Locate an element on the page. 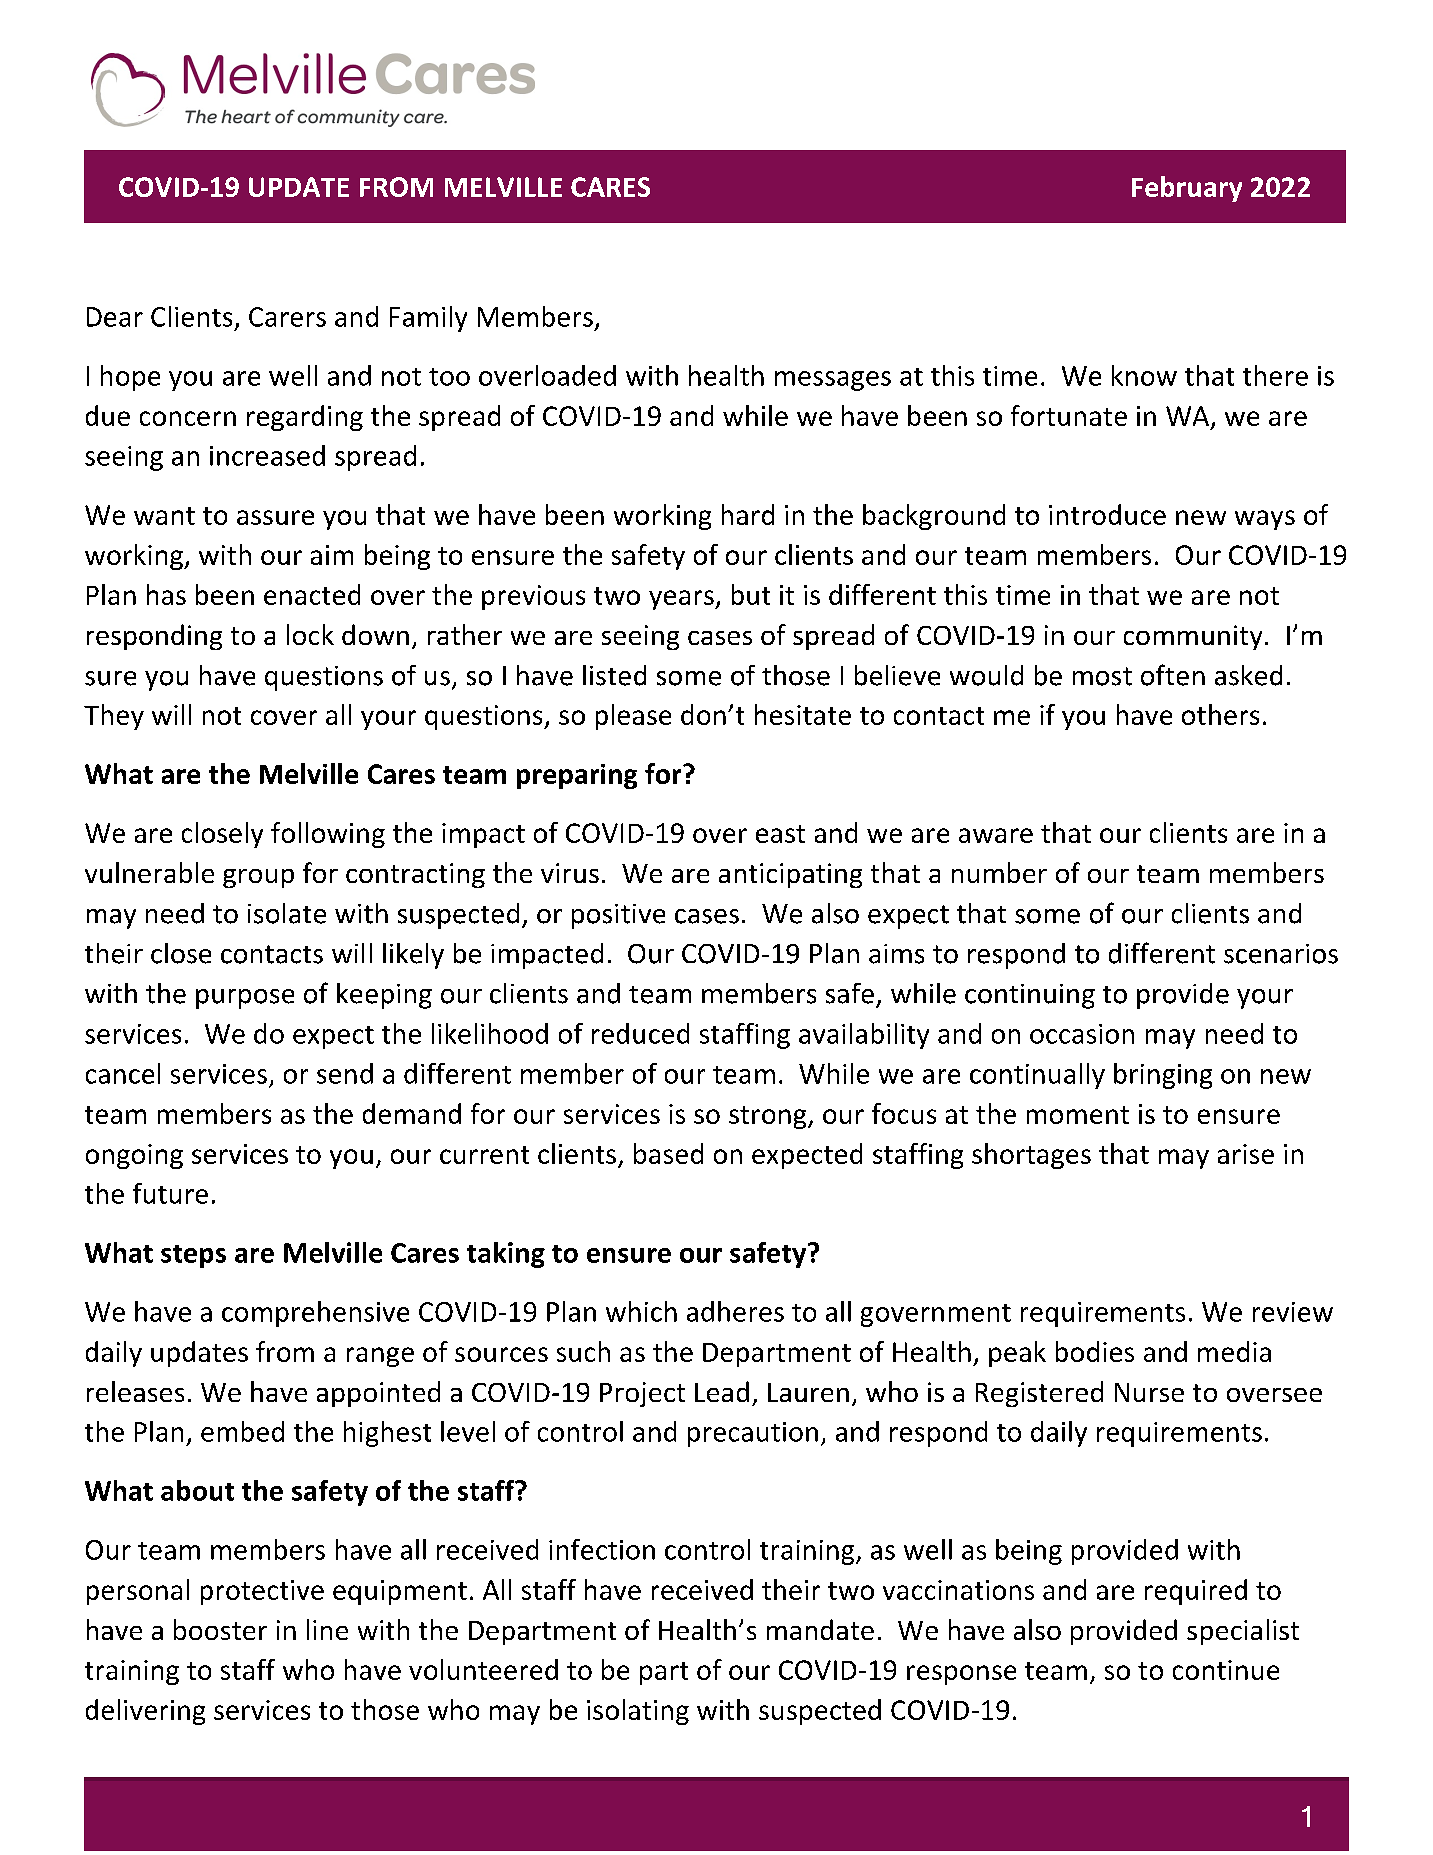 The width and height of the document is (1433, 1855). please is located at coordinates (633, 717).
